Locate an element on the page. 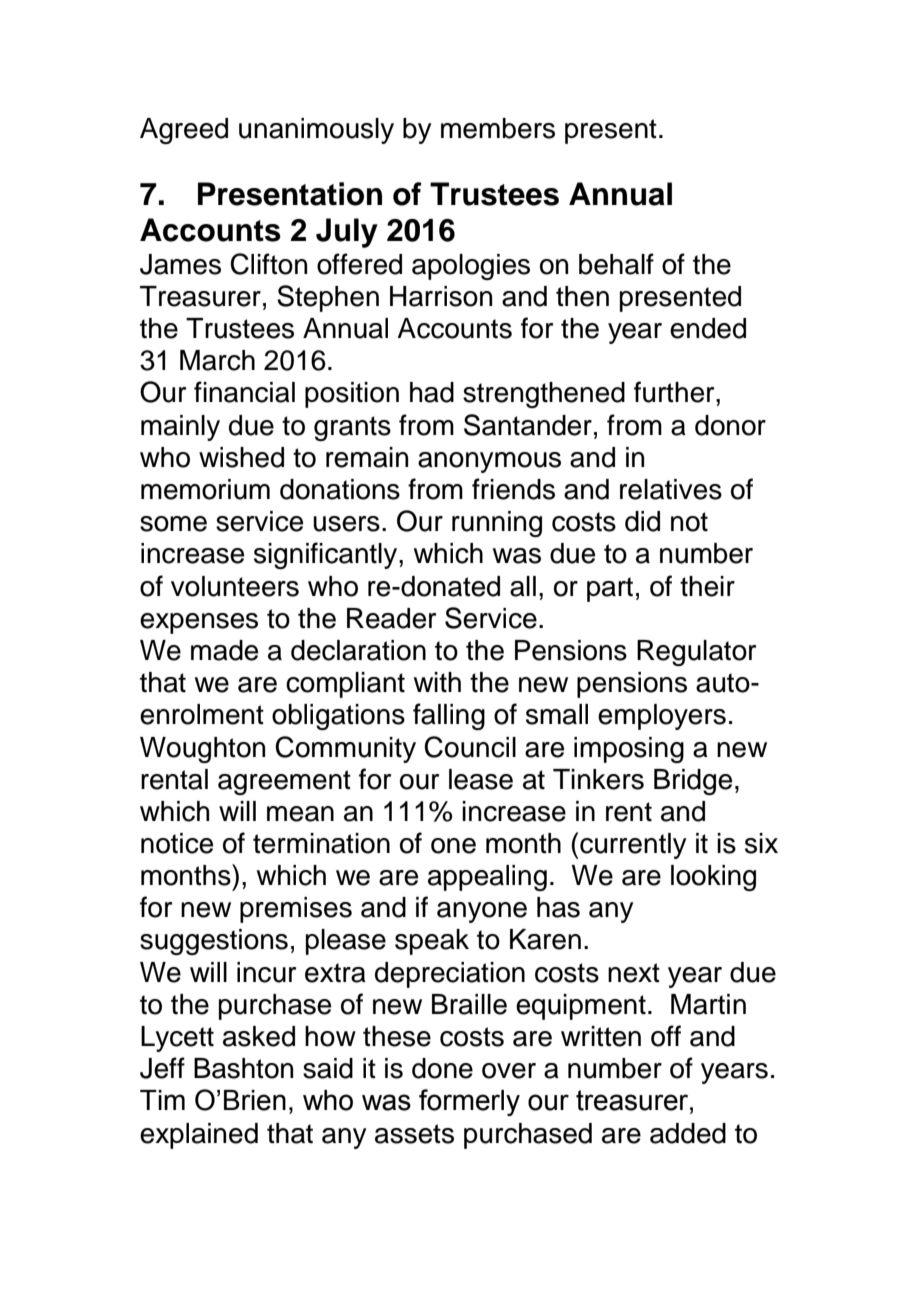  Regulator is located at coordinates (696, 653).
